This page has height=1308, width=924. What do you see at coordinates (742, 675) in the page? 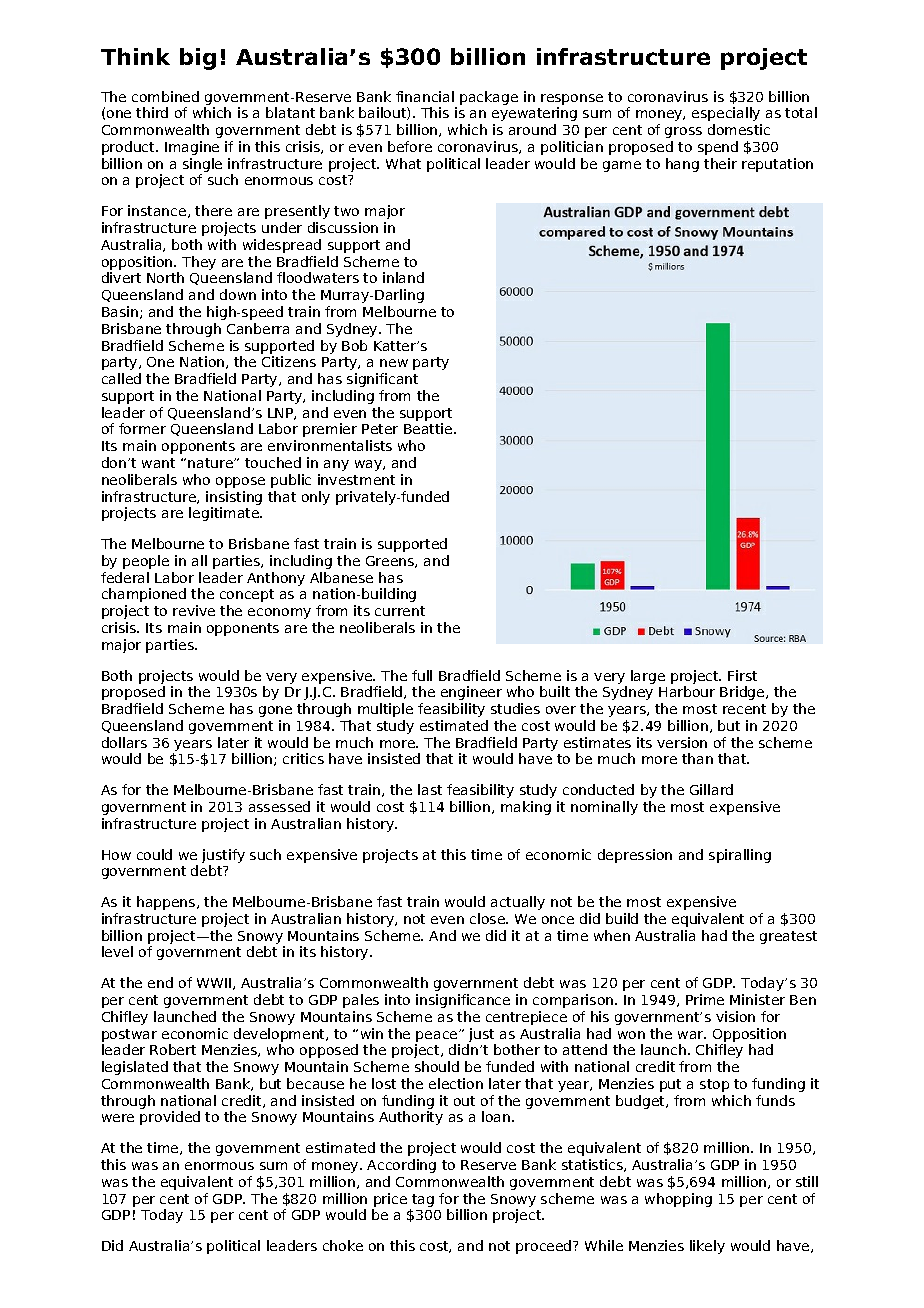
I see `First` at bounding box center [742, 675].
